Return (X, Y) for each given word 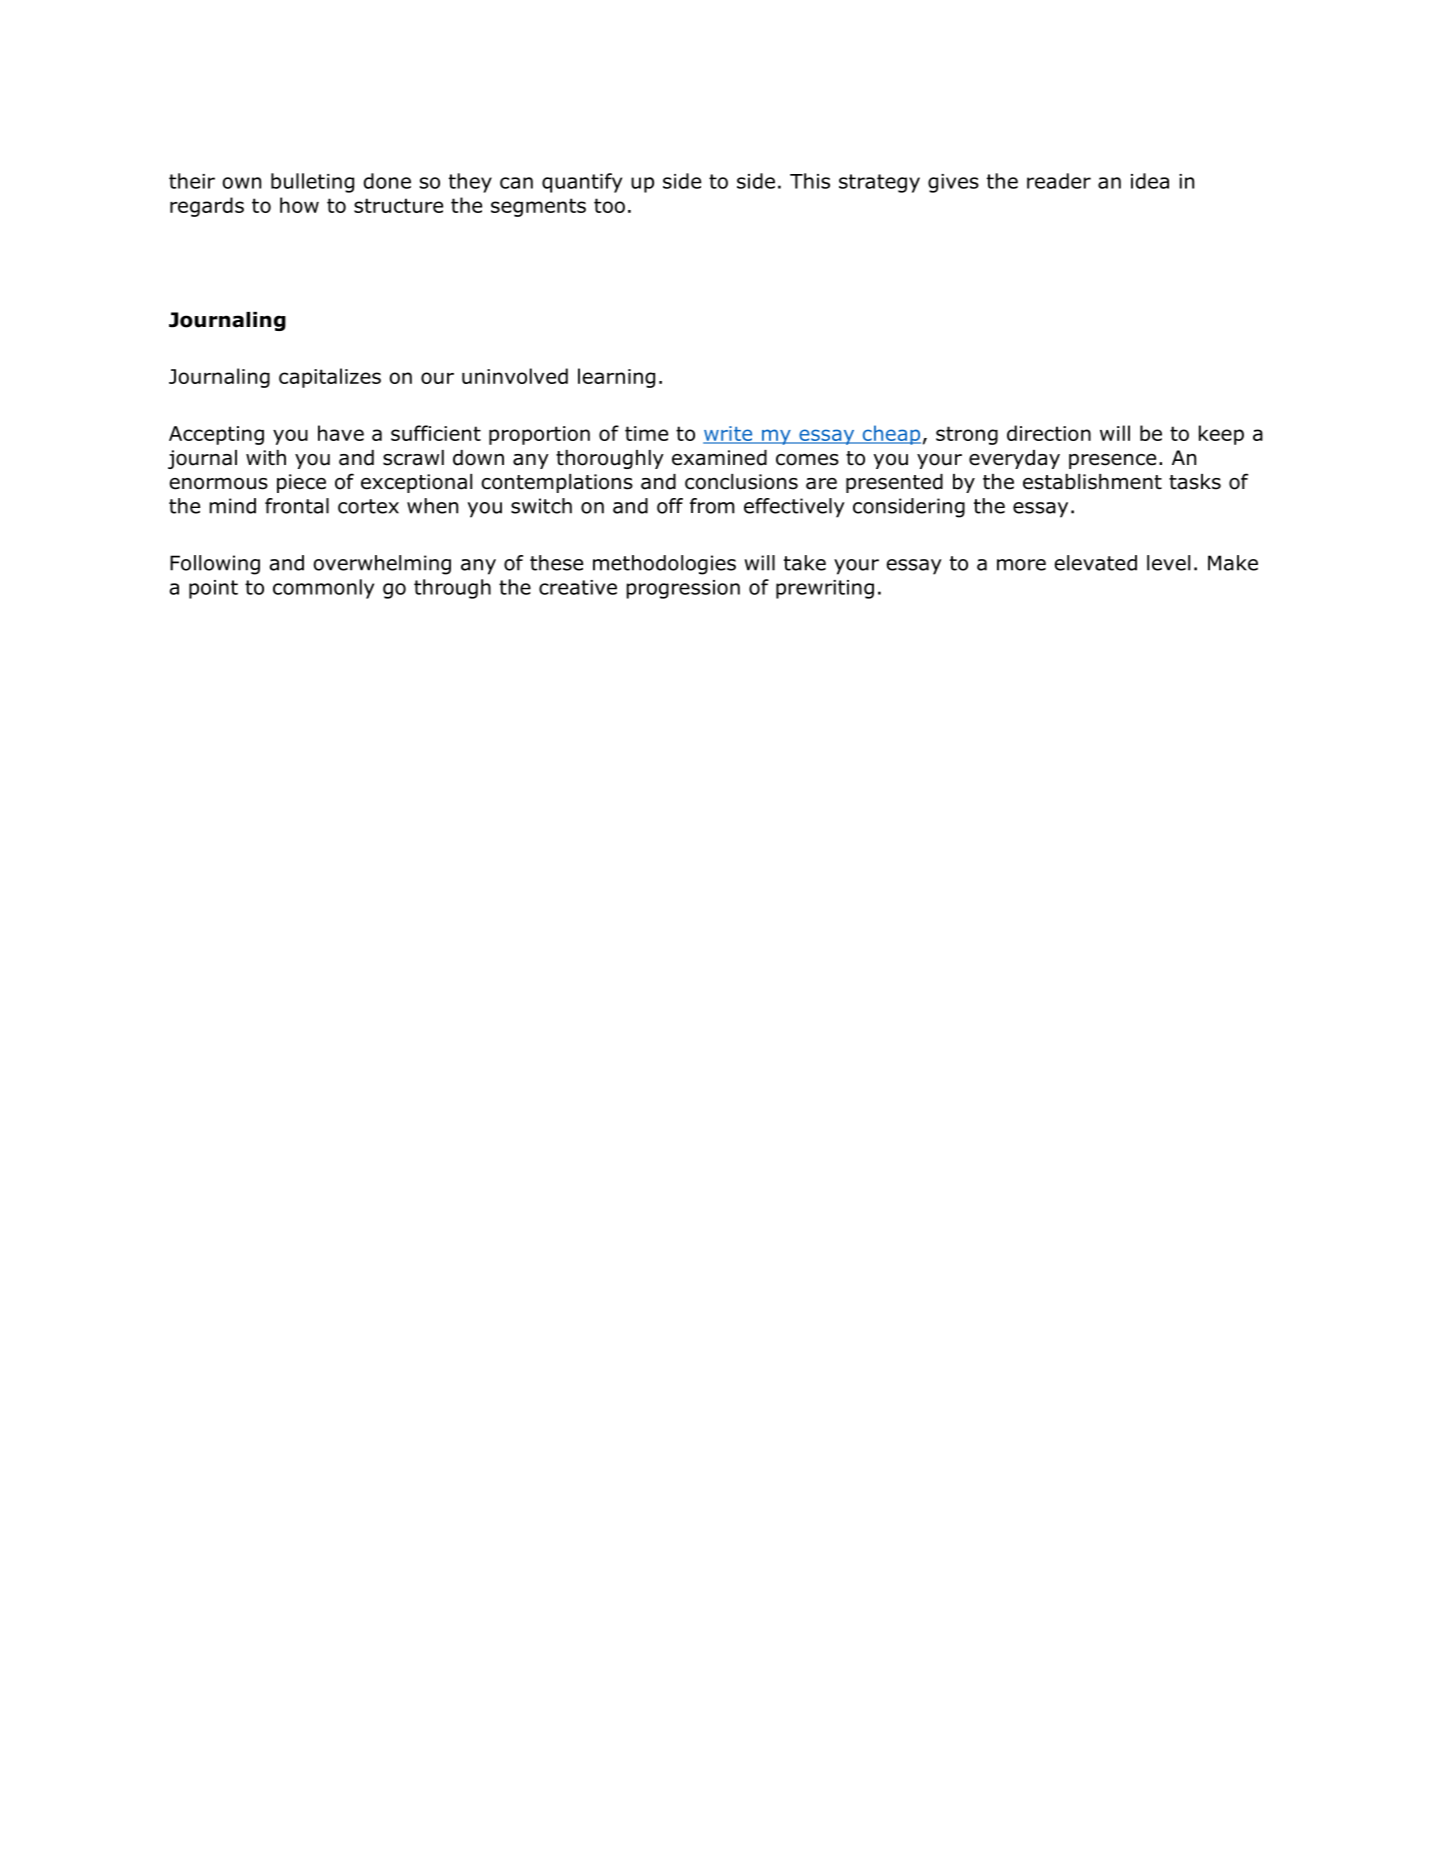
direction (1049, 433)
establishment (1092, 482)
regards (207, 207)
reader (1059, 181)
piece (301, 483)
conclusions (741, 482)
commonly (323, 589)
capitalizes (330, 378)
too (609, 205)
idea (1150, 181)
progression (683, 589)
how (299, 205)
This (810, 181)
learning (616, 378)
